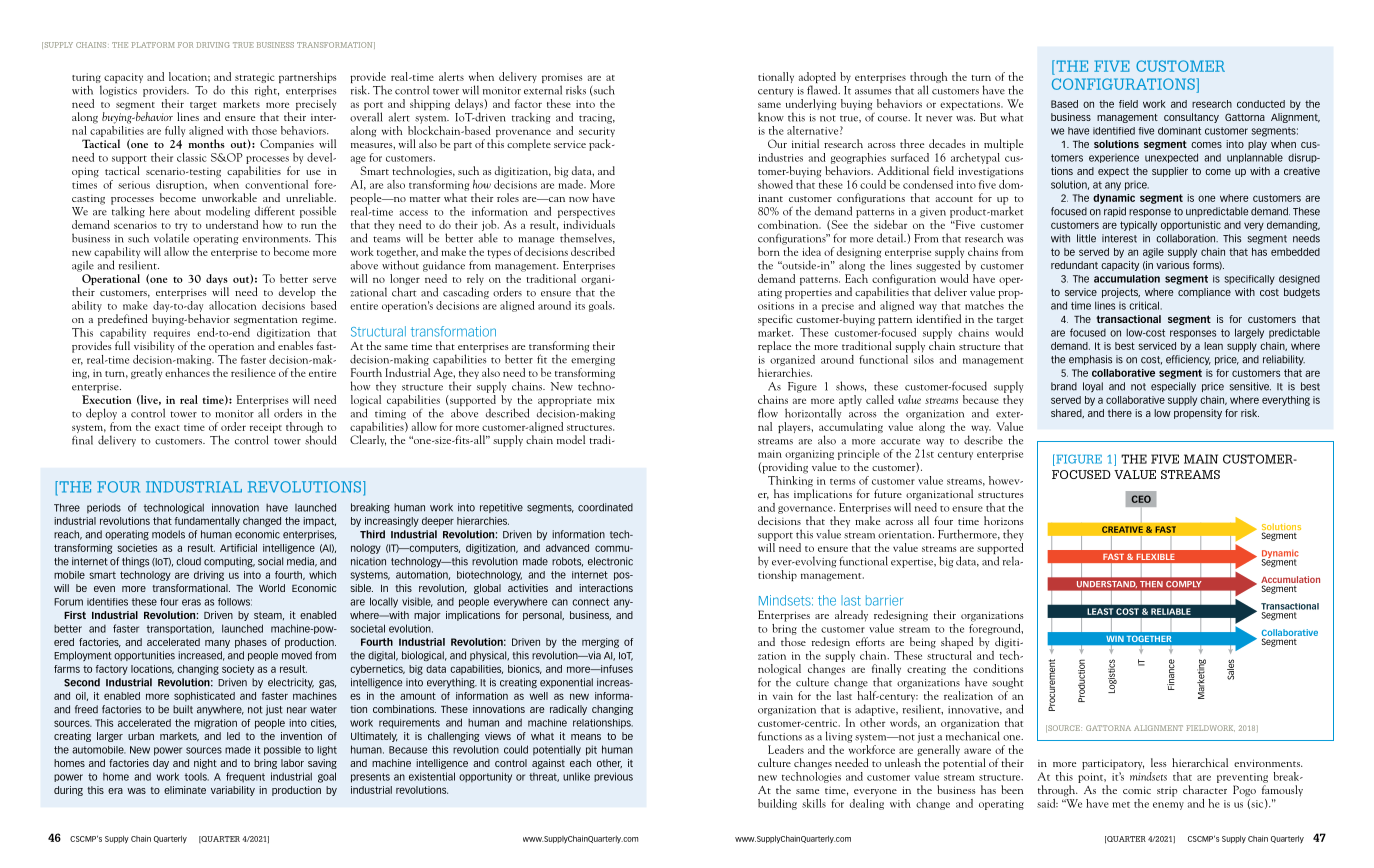 The height and width of the screenshot is (868, 1374). Describe the element at coordinates (1261, 104) in the screenshot. I see `conducted` at that location.
